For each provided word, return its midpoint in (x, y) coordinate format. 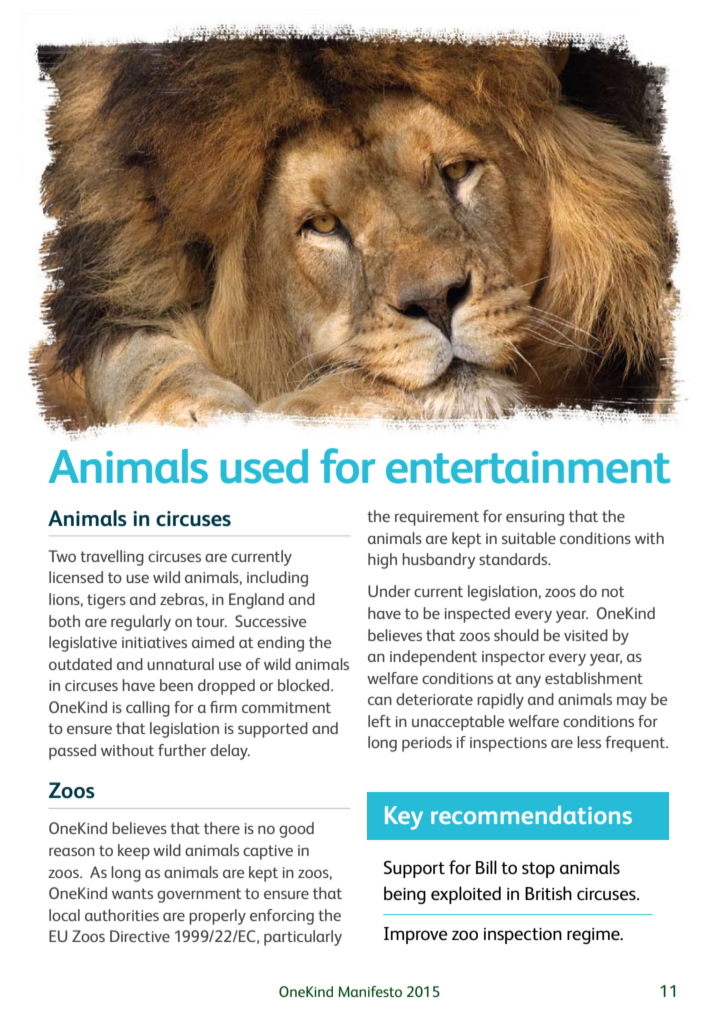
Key (404, 818)
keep (134, 852)
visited (586, 635)
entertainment (528, 467)
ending (280, 644)
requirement (437, 518)
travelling (112, 558)
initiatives (154, 642)
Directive (140, 936)
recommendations (531, 815)
